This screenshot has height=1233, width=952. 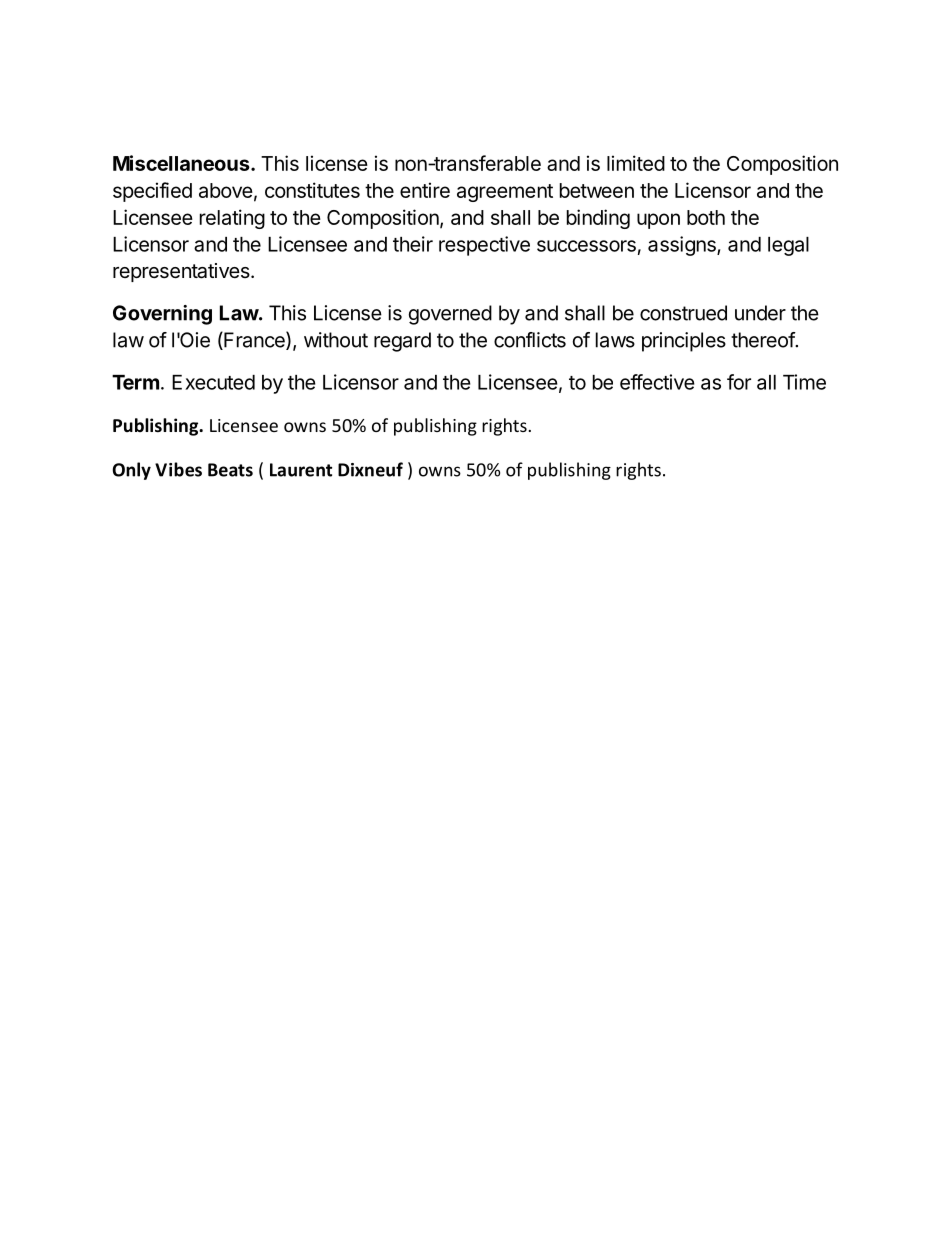 I want to click on Laurent, so click(x=301, y=470).
